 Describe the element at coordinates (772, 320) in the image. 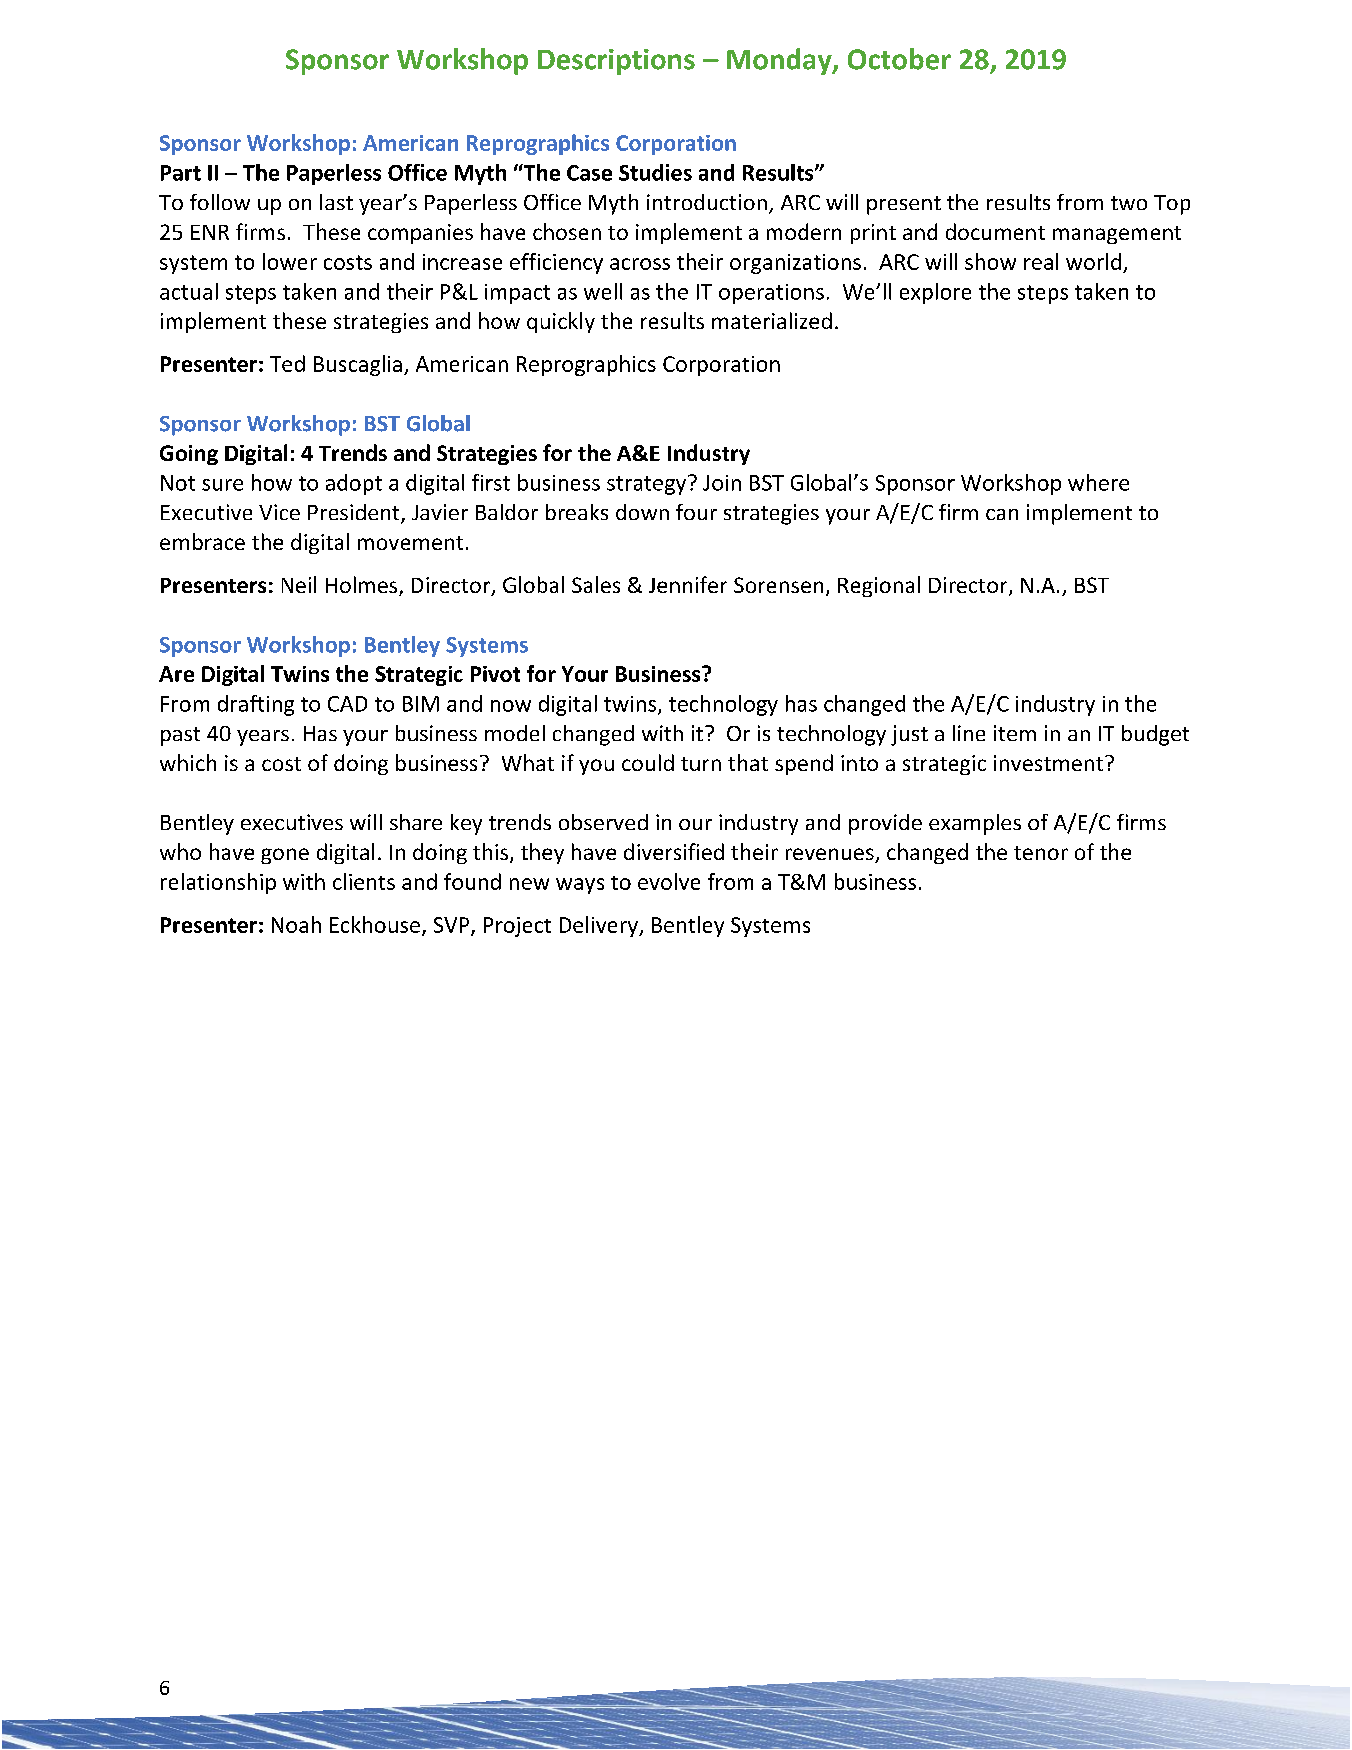

I see `materialized` at that location.
